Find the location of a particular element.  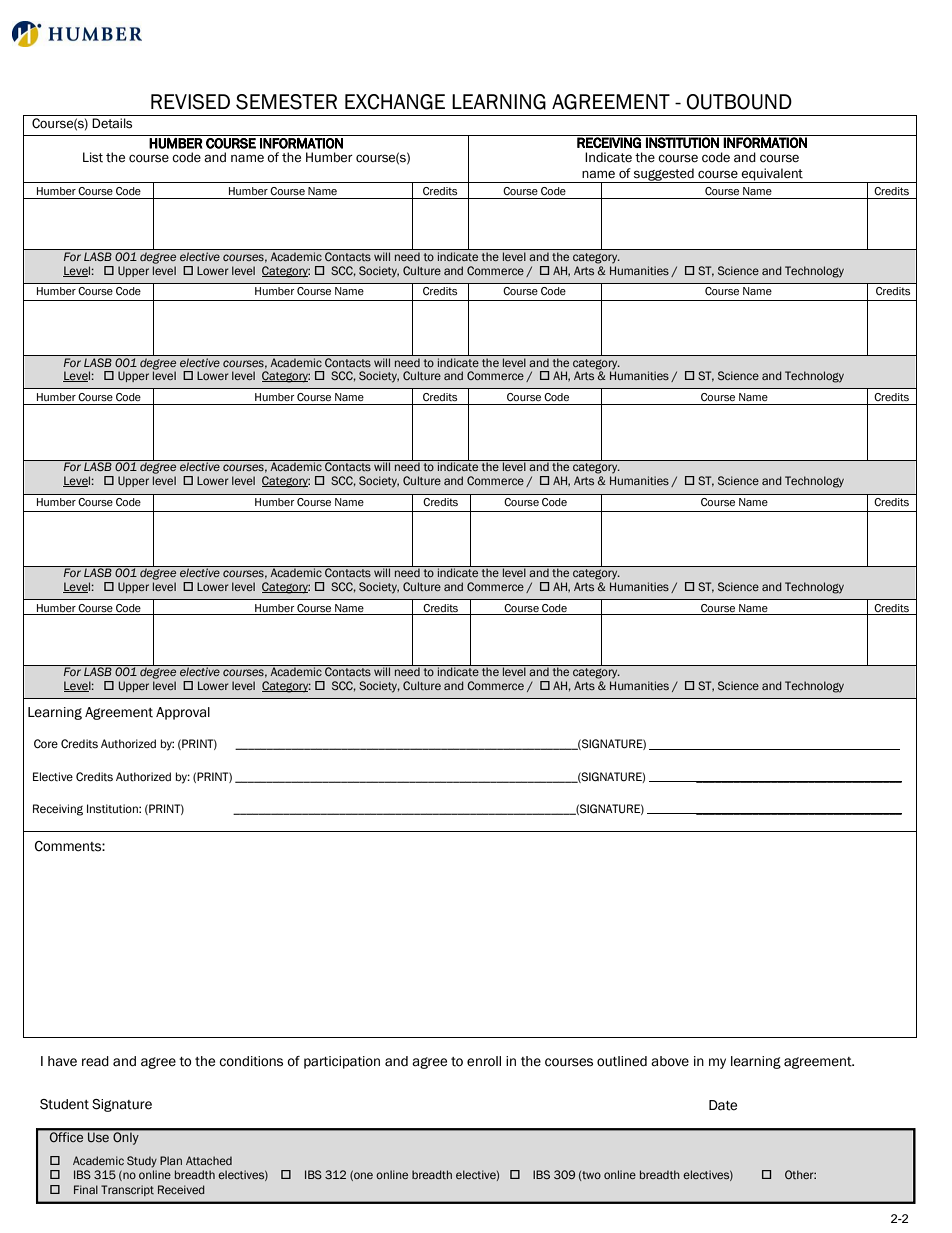

EXCHANGE is located at coordinates (395, 102).
